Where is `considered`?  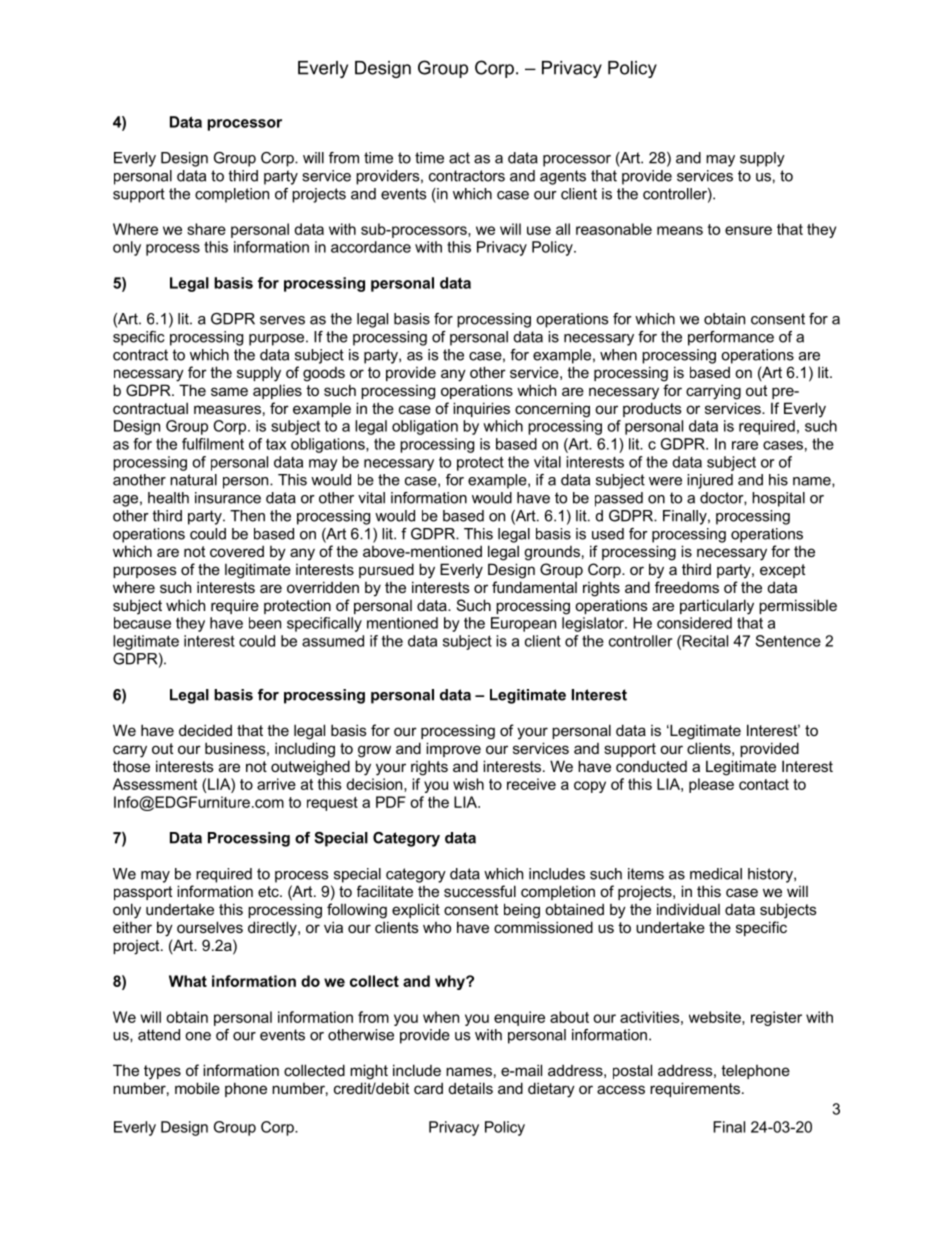 considered is located at coordinates (694, 623).
